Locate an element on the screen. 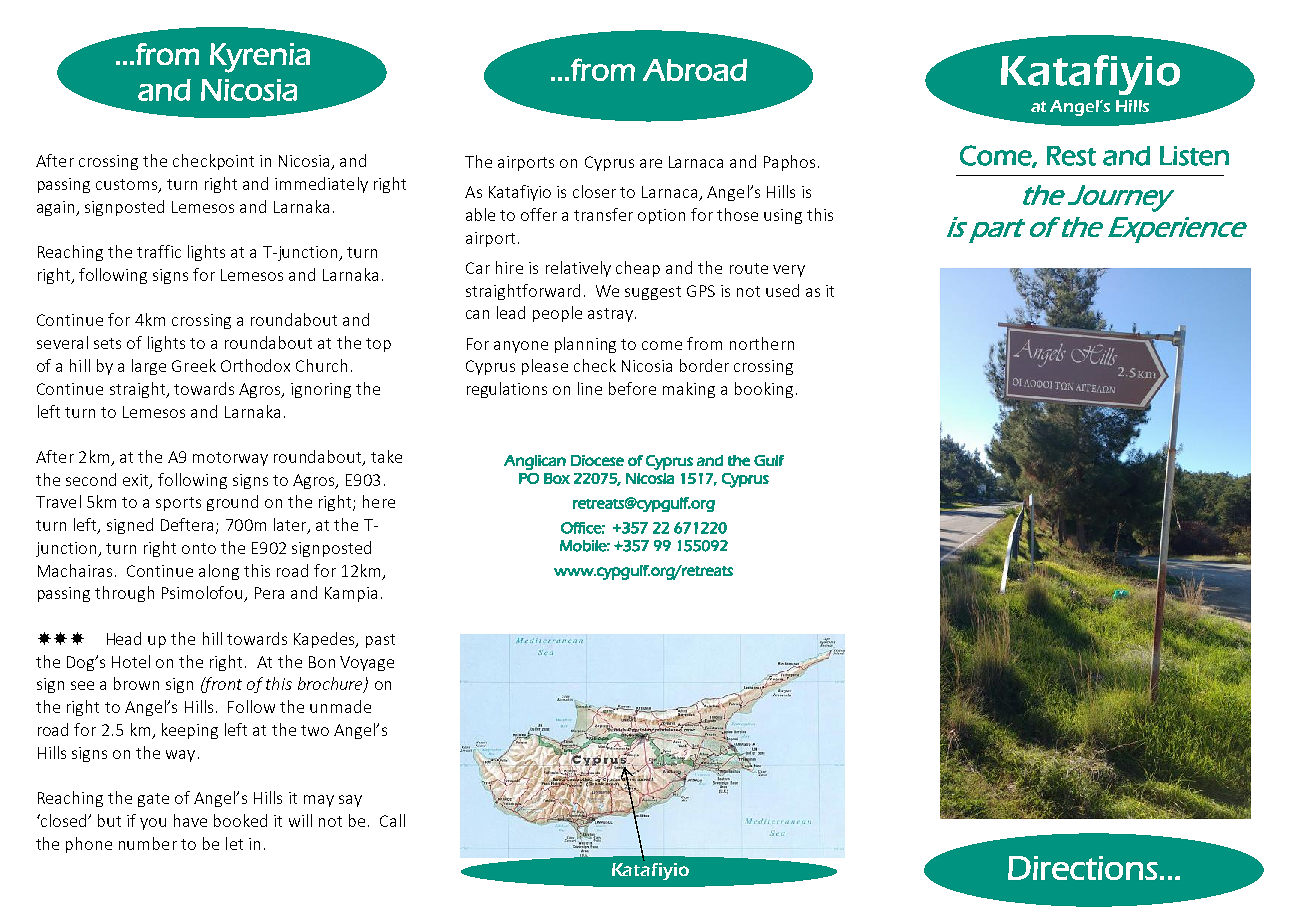  say is located at coordinates (350, 801).
